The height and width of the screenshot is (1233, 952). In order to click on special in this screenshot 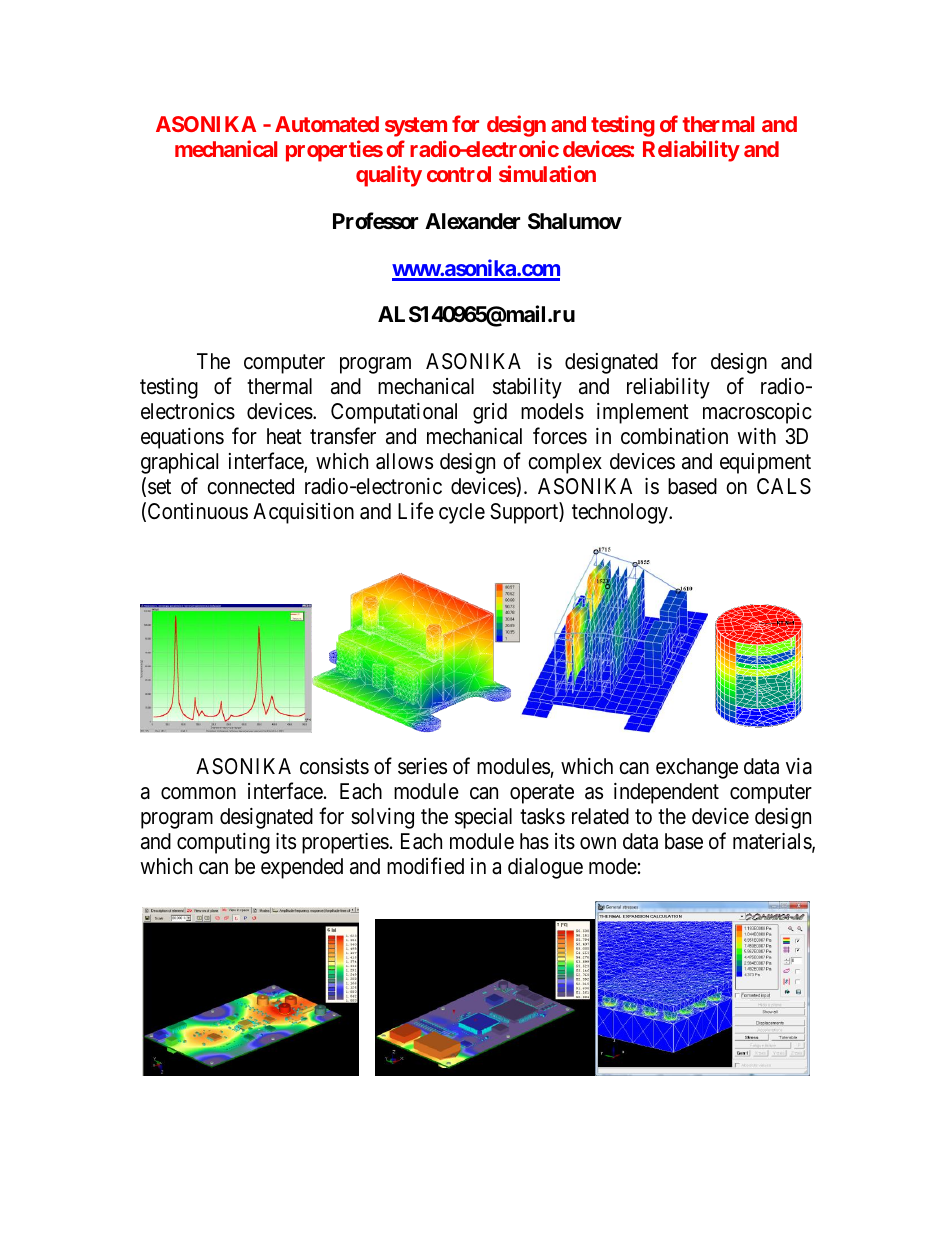, I will do `click(483, 818)`.
